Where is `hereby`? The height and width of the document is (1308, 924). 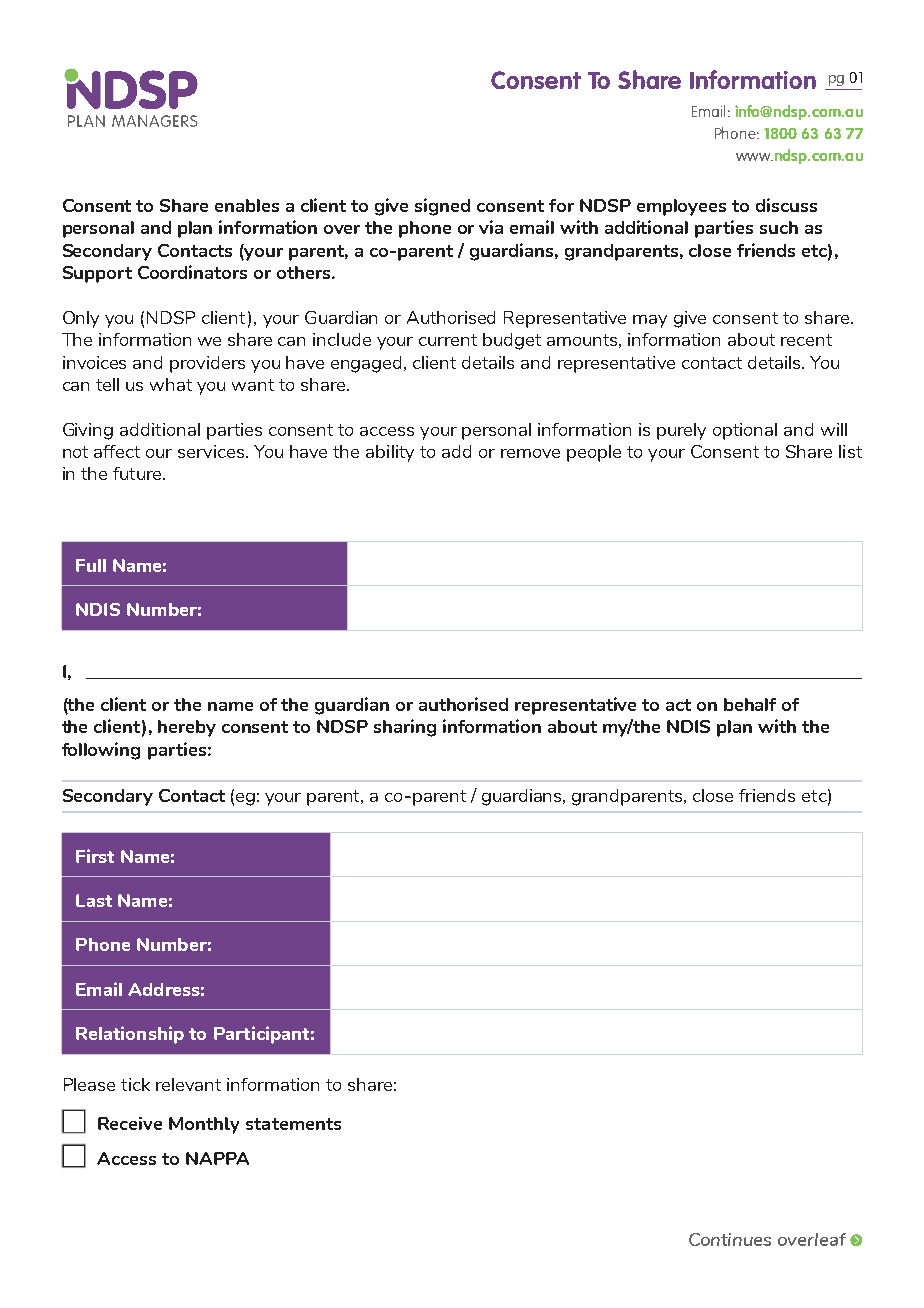 hereby is located at coordinates (187, 728).
